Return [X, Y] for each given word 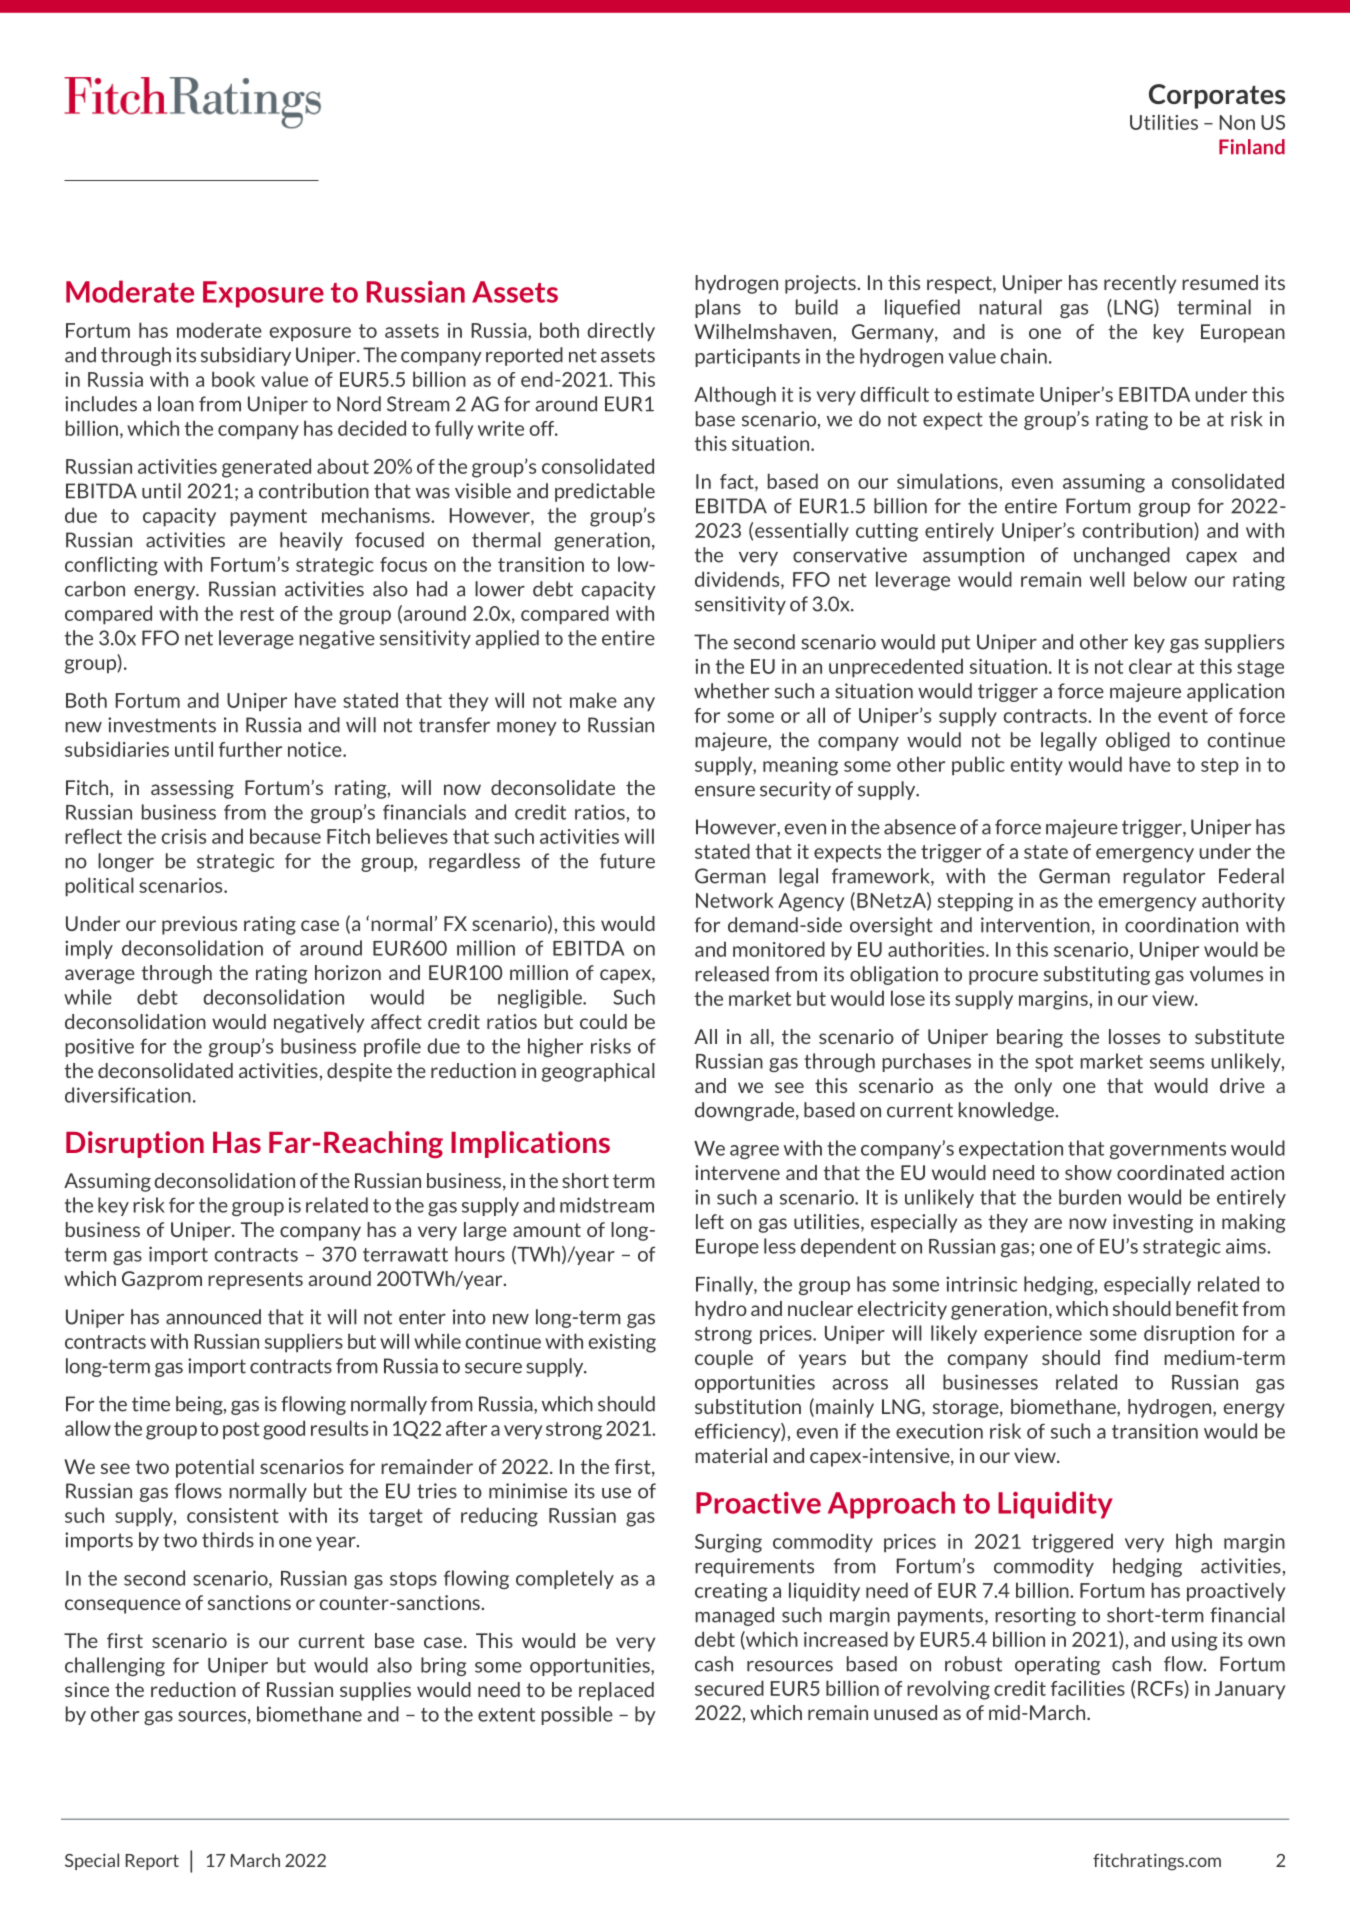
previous [199, 925]
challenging [115, 1666]
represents [255, 1281]
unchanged [1122, 556]
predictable [605, 492]
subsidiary [246, 356]
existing [622, 1343]
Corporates [1217, 96]
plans [718, 308]
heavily [311, 541]
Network [734, 900]
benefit [1207, 1308]
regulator [1164, 877]
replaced [616, 1691]
